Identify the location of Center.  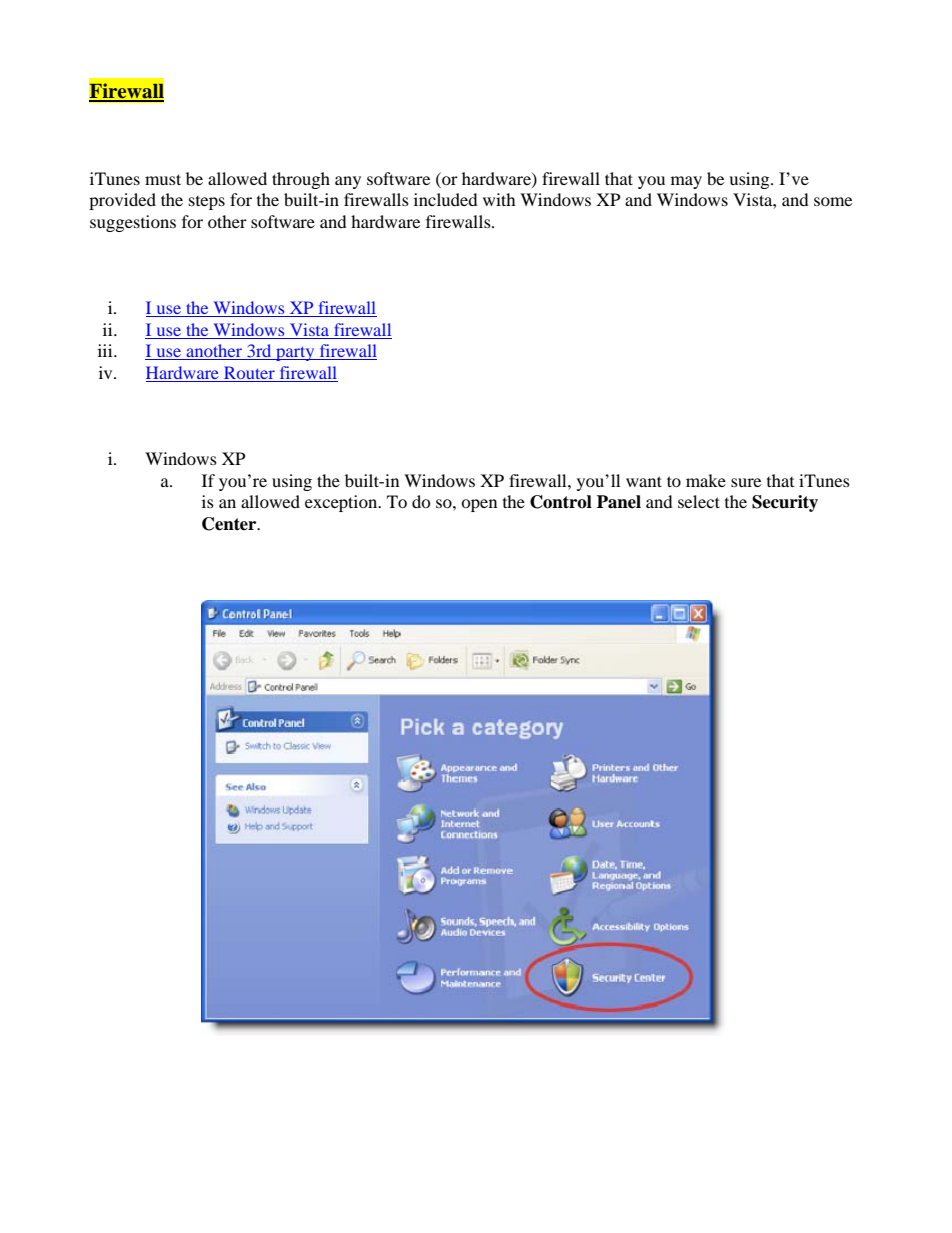
(230, 524).
